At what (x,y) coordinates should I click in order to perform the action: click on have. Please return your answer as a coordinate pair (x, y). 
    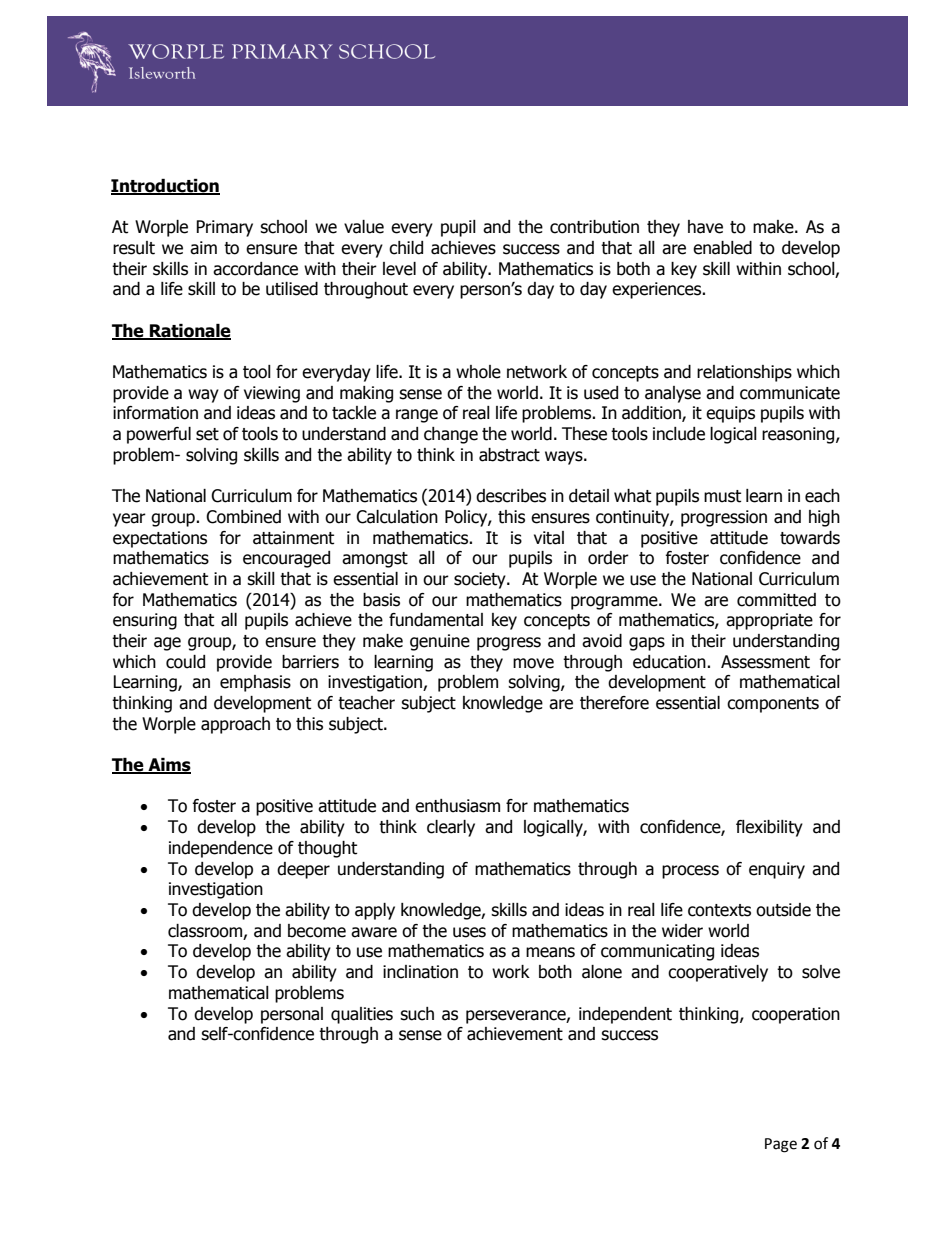
    Looking at the image, I should click on (705, 227).
